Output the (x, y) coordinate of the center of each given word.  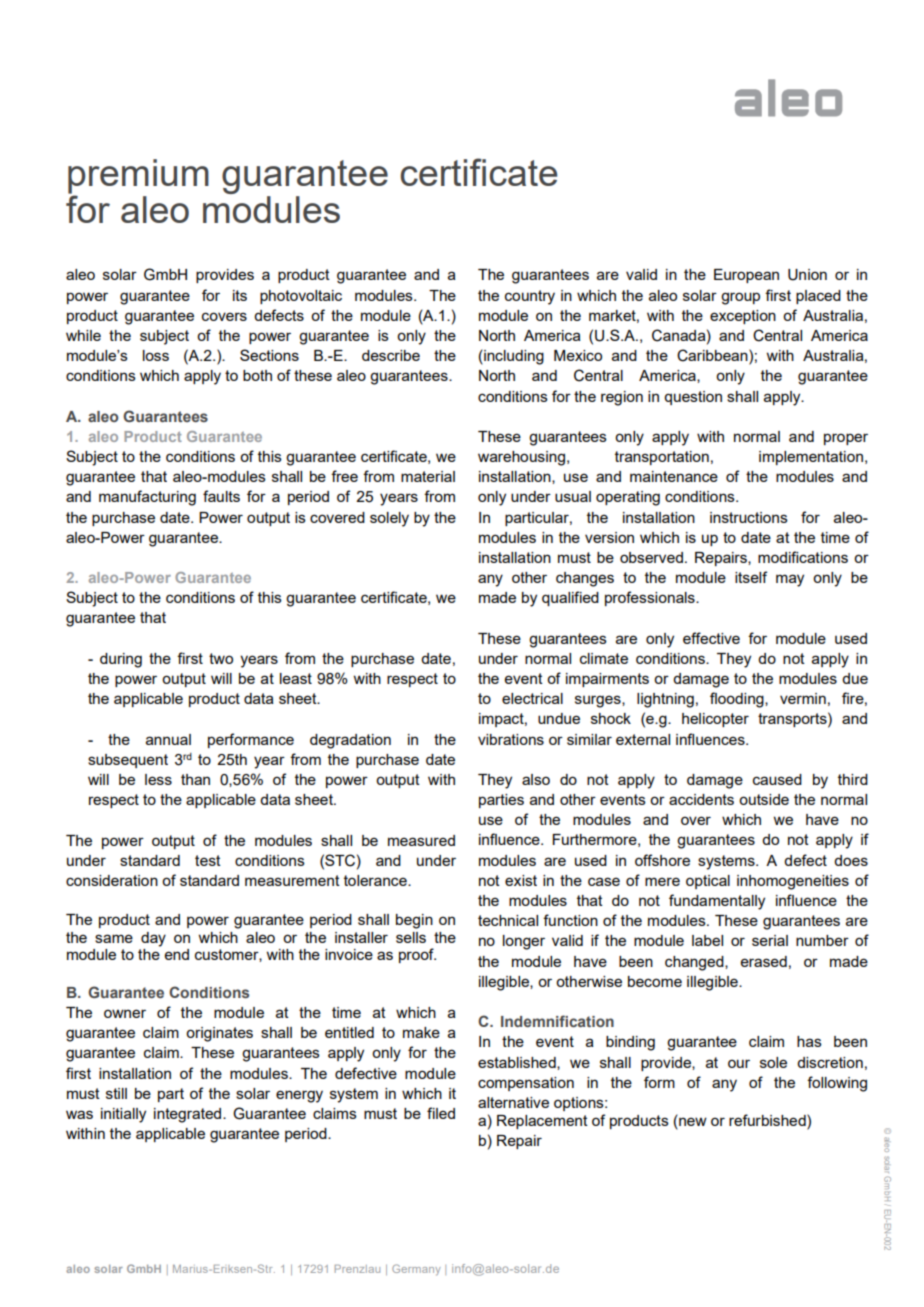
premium (138, 177)
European (746, 276)
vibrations (511, 739)
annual (168, 739)
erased (764, 961)
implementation (811, 458)
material (428, 476)
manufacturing (147, 498)
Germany (416, 1270)
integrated (189, 1115)
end (177, 954)
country (530, 297)
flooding (738, 700)
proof (417, 955)
